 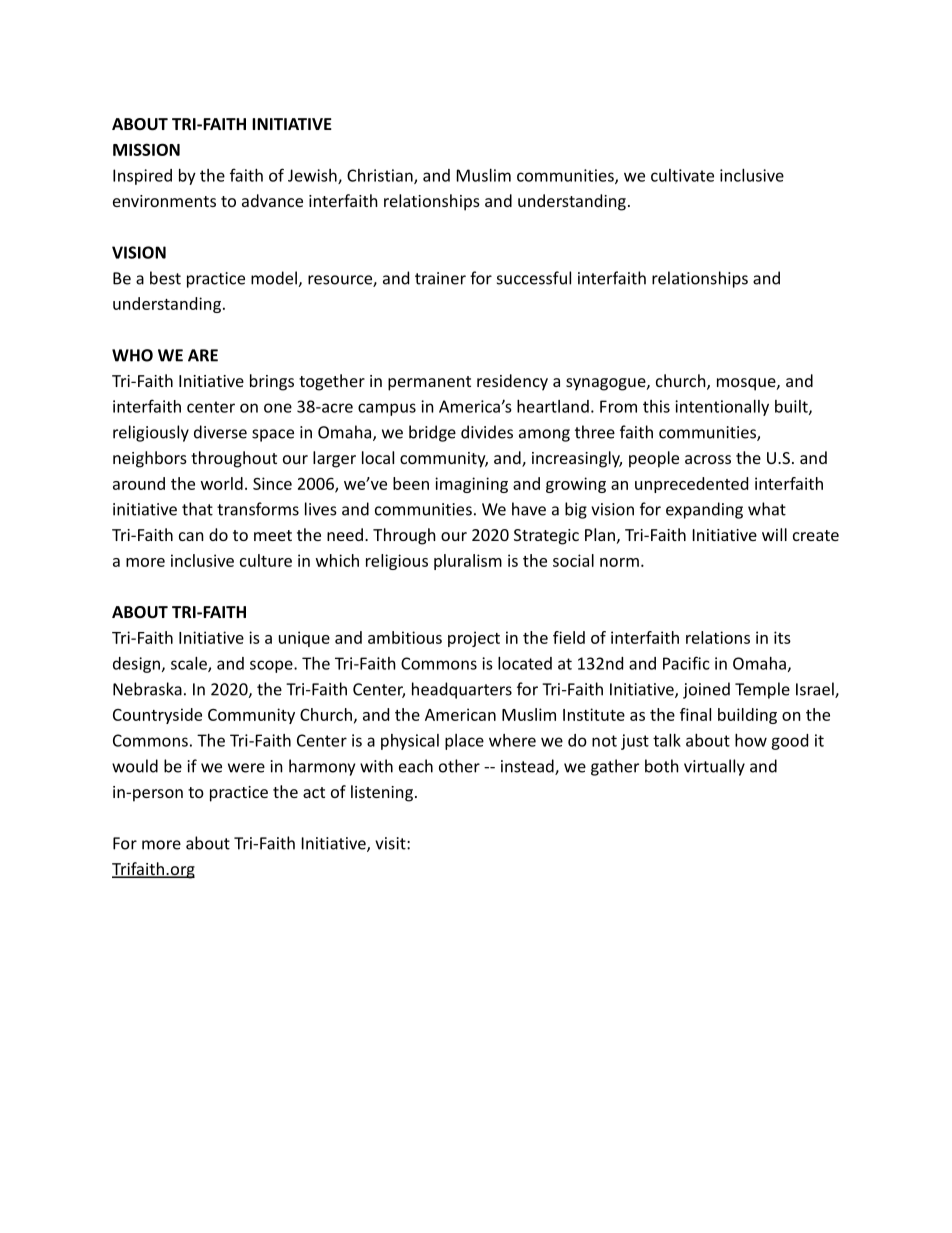 I want to click on Inspired, so click(x=142, y=177).
